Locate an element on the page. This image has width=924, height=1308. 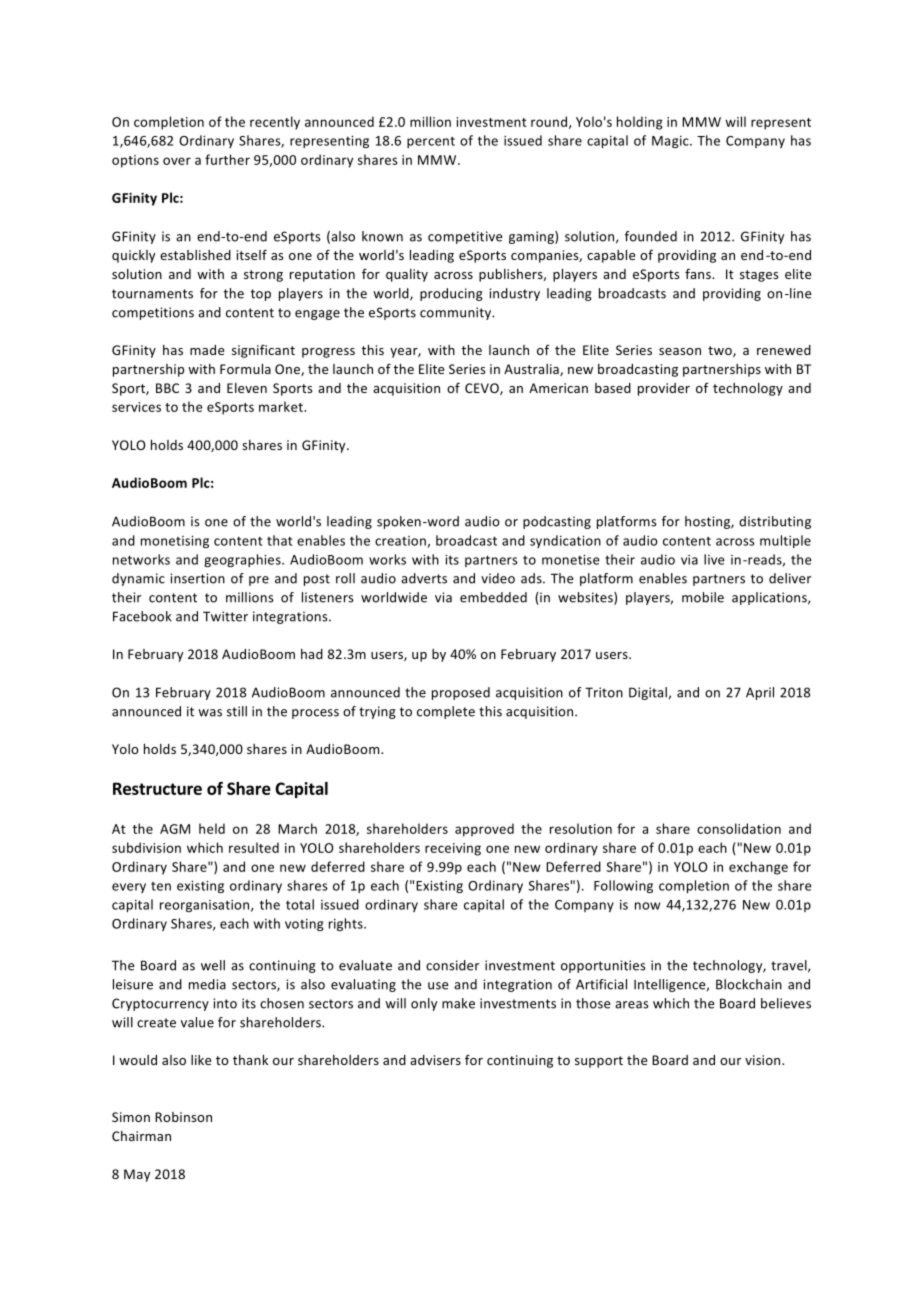
Twitter is located at coordinates (225, 616).
